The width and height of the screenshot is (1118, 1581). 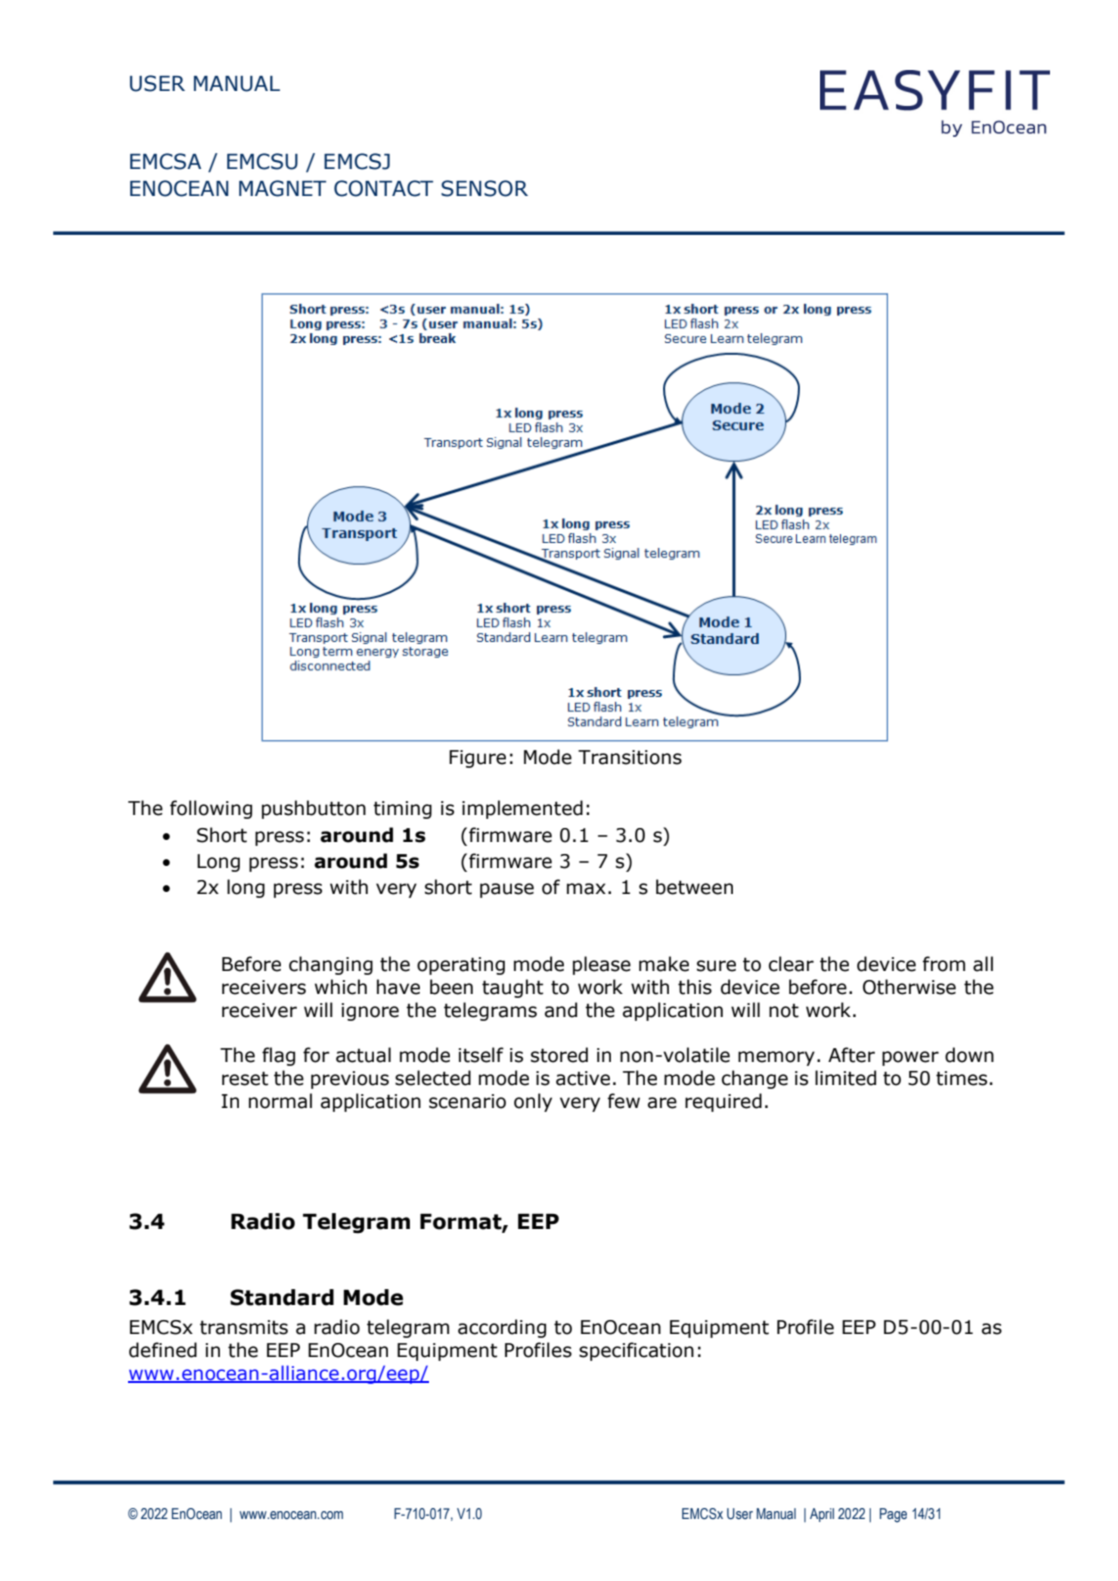 What do you see at coordinates (331, 965) in the screenshot?
I see `changing` at bounding box center [331, 965].
